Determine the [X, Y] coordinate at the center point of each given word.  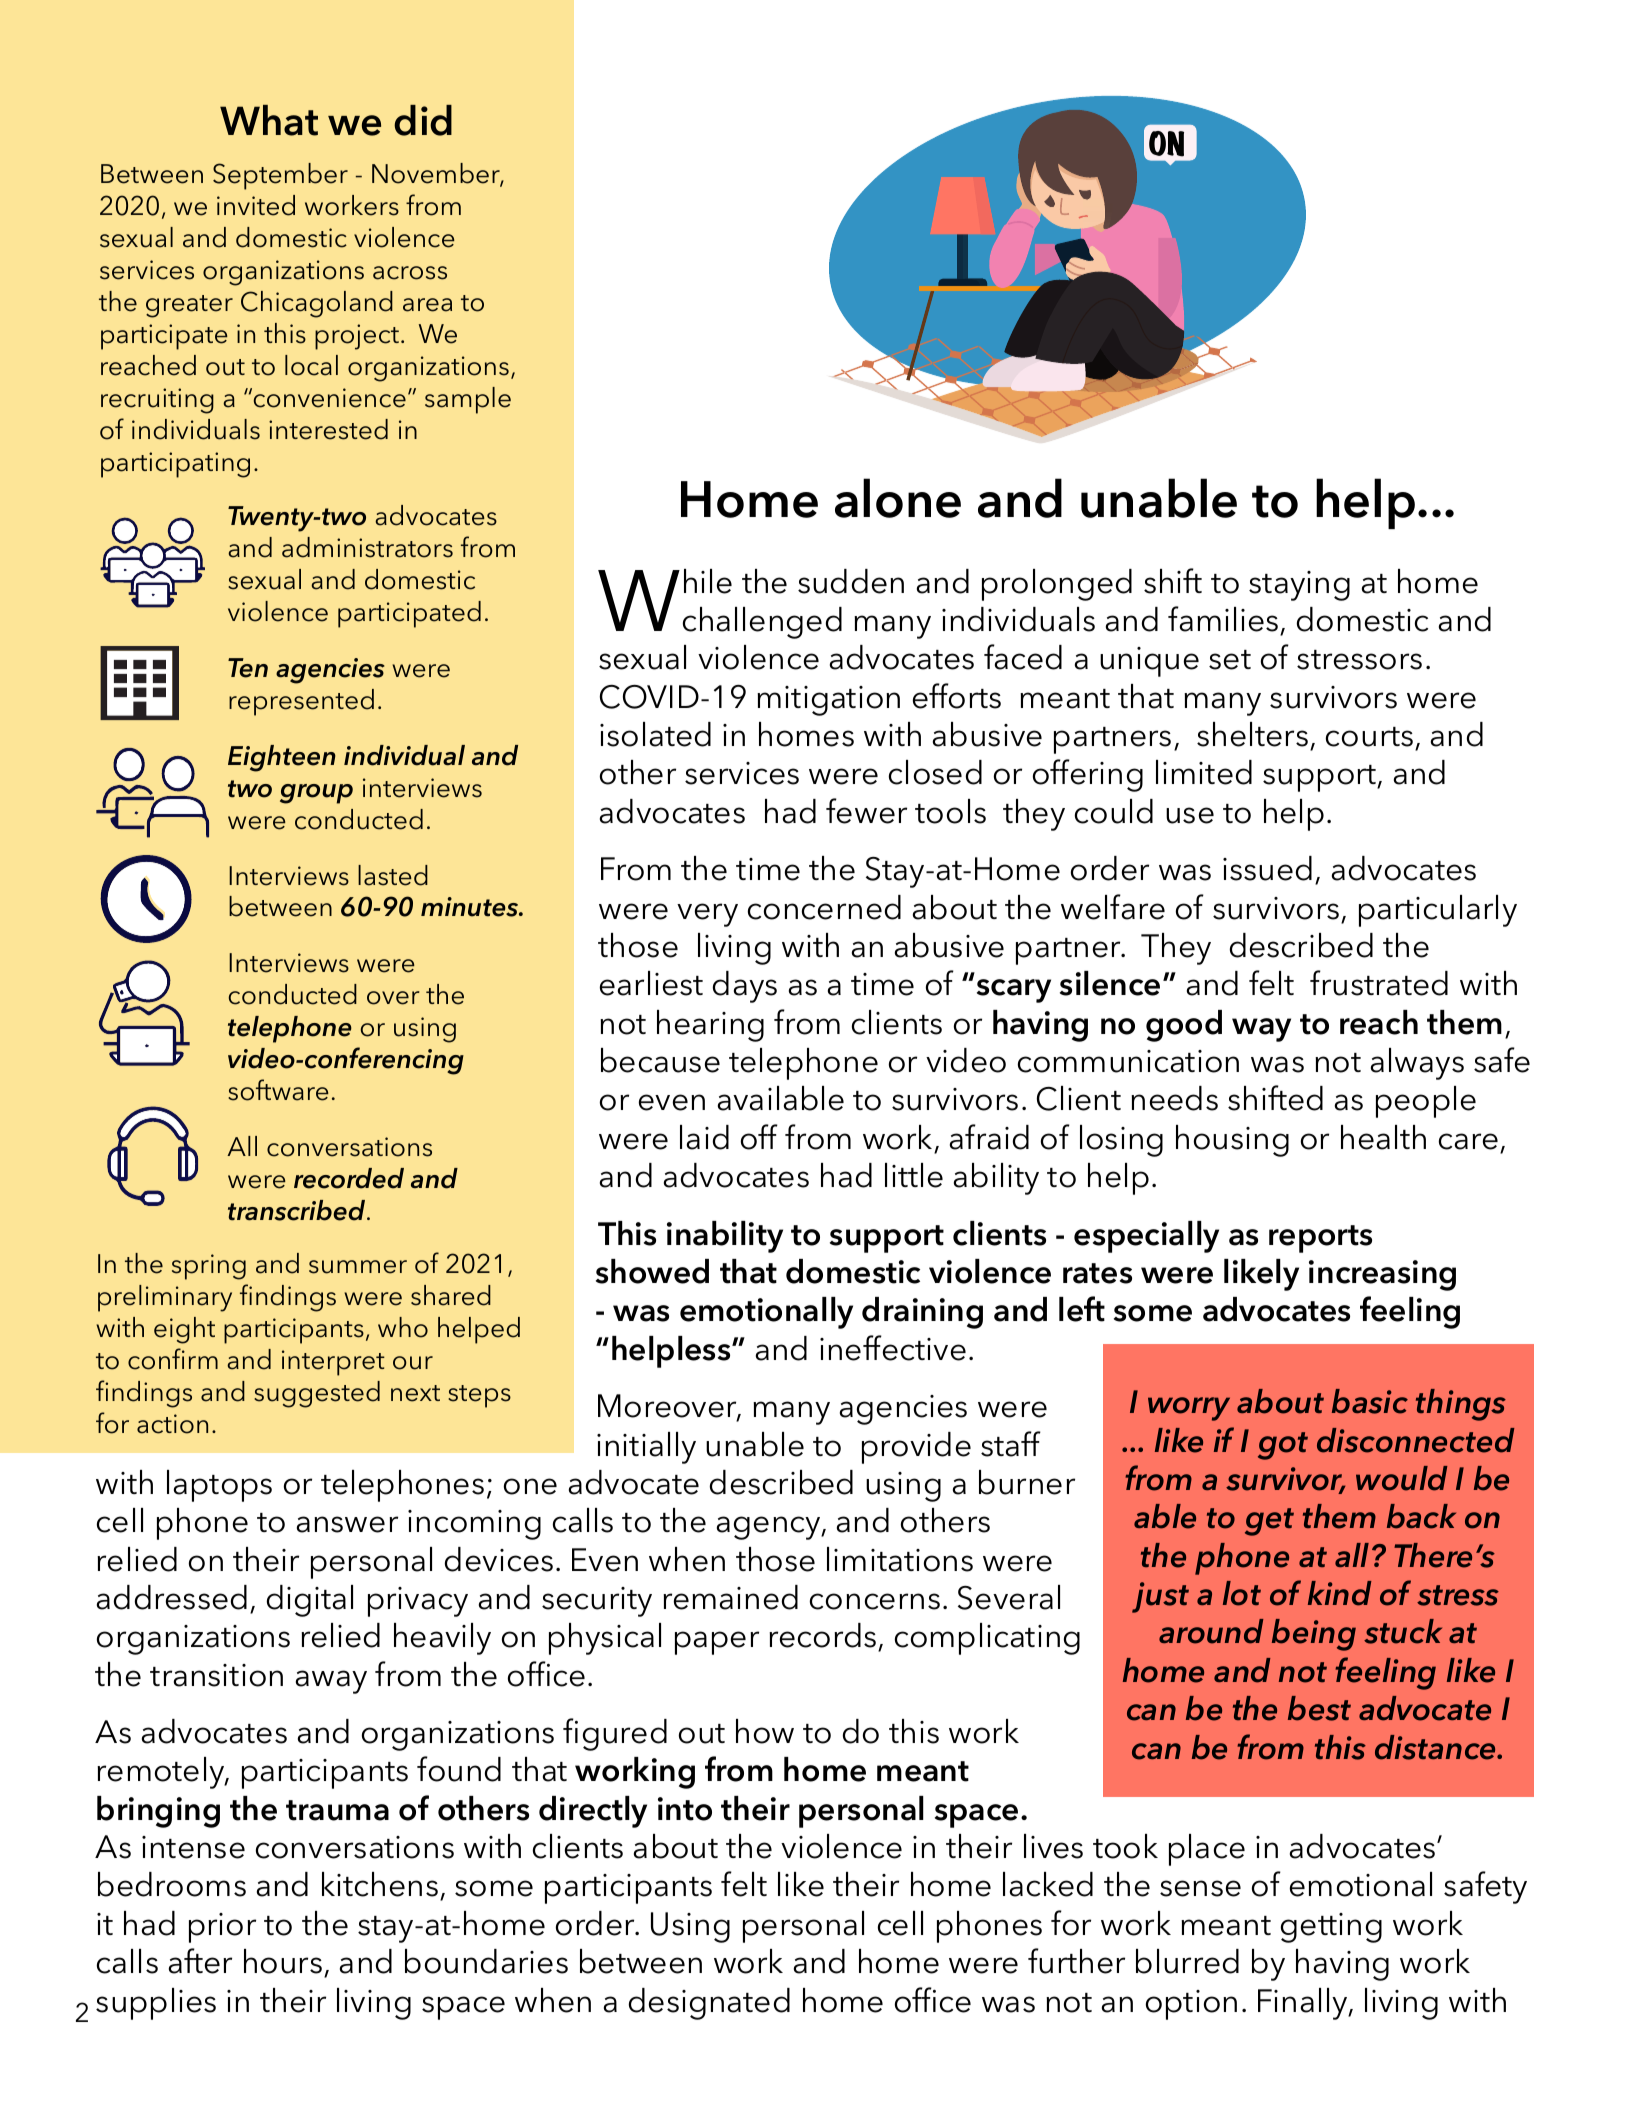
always [1417, 1064]
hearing [710, 1026]
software [278, 1090]
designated [709, 2004]
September [280, 176]
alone [898, 498]
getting [1331, 1928]
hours [283, 1961]
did [423, 120]
